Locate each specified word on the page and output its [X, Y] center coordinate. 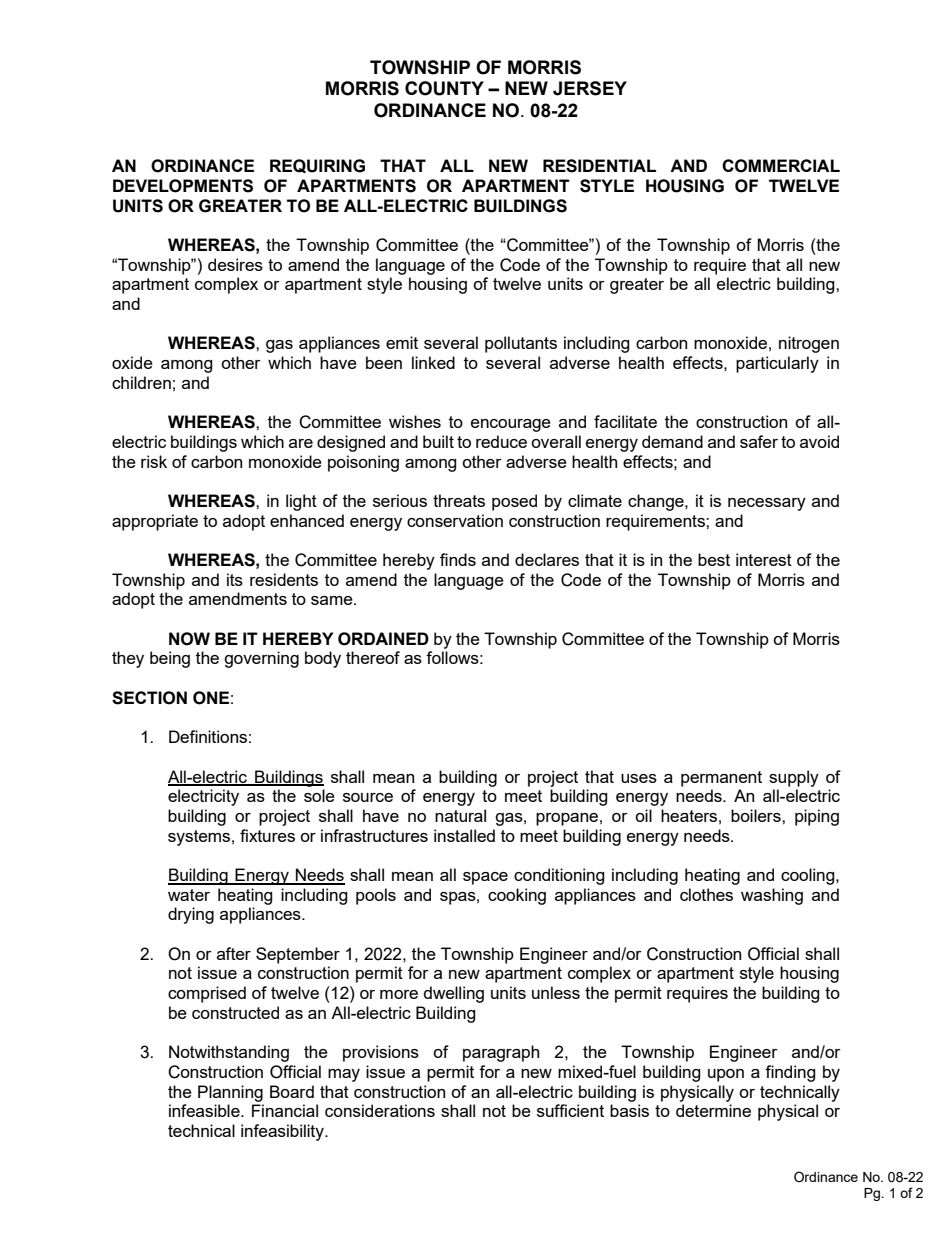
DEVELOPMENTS [183, 186]
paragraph [501, 1053]
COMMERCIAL [781, 166]
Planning [230, 1093]
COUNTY [444, 88]
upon [726, 1075]
